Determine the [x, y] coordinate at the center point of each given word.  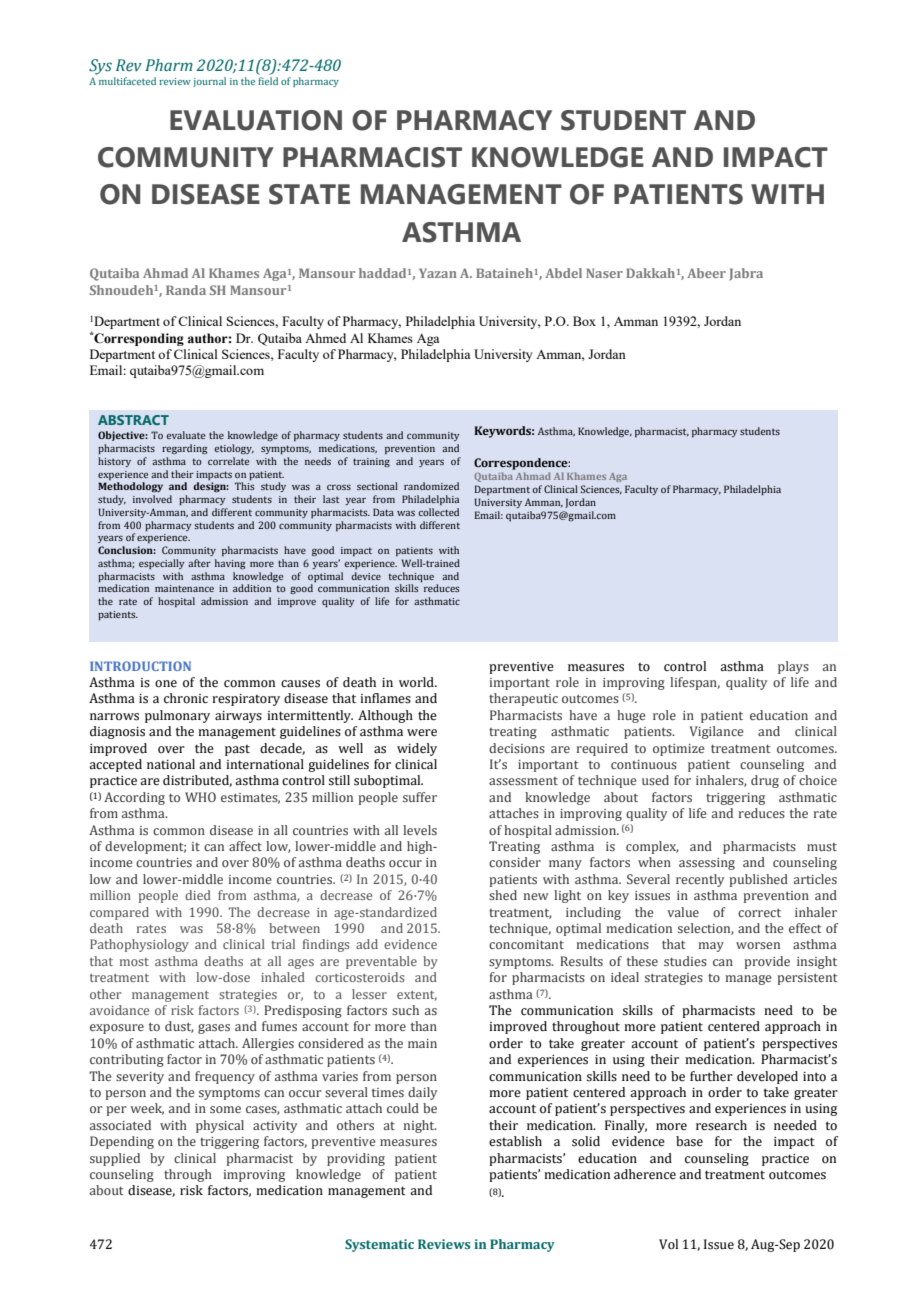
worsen [758, 945]
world [417, 682]
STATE [309, 194]
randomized [431, 486]
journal [209, 82]
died [198, 895]
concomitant [526, 944]
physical [220, 1126]
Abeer [706, 273]
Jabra [746, 274]
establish [515, 1141]
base [689, 1141]
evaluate [185, 435]
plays [793, 667]
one [166, 684]
